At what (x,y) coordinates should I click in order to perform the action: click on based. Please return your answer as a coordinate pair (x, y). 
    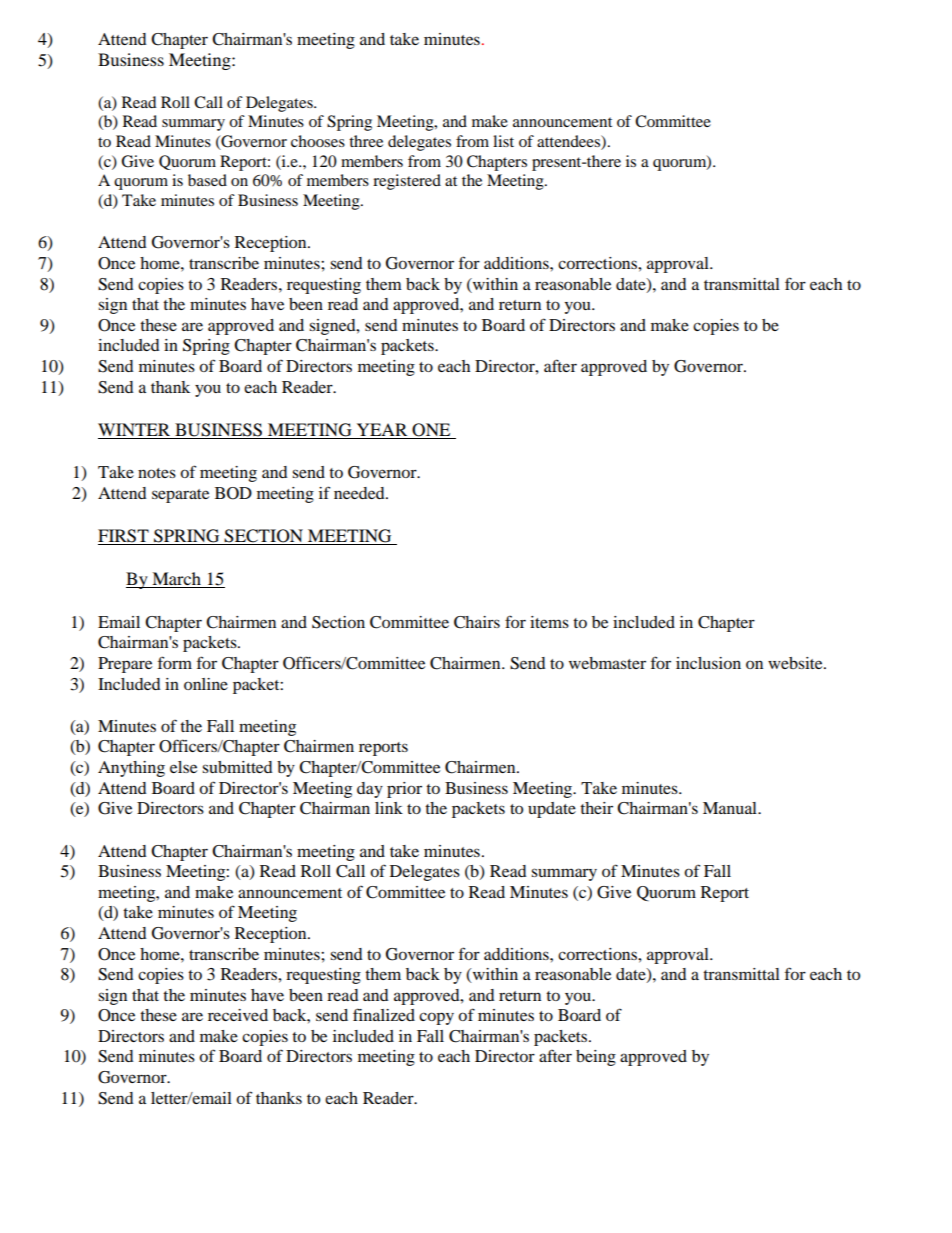
    Looking at the image, I should click on (207, 180).
